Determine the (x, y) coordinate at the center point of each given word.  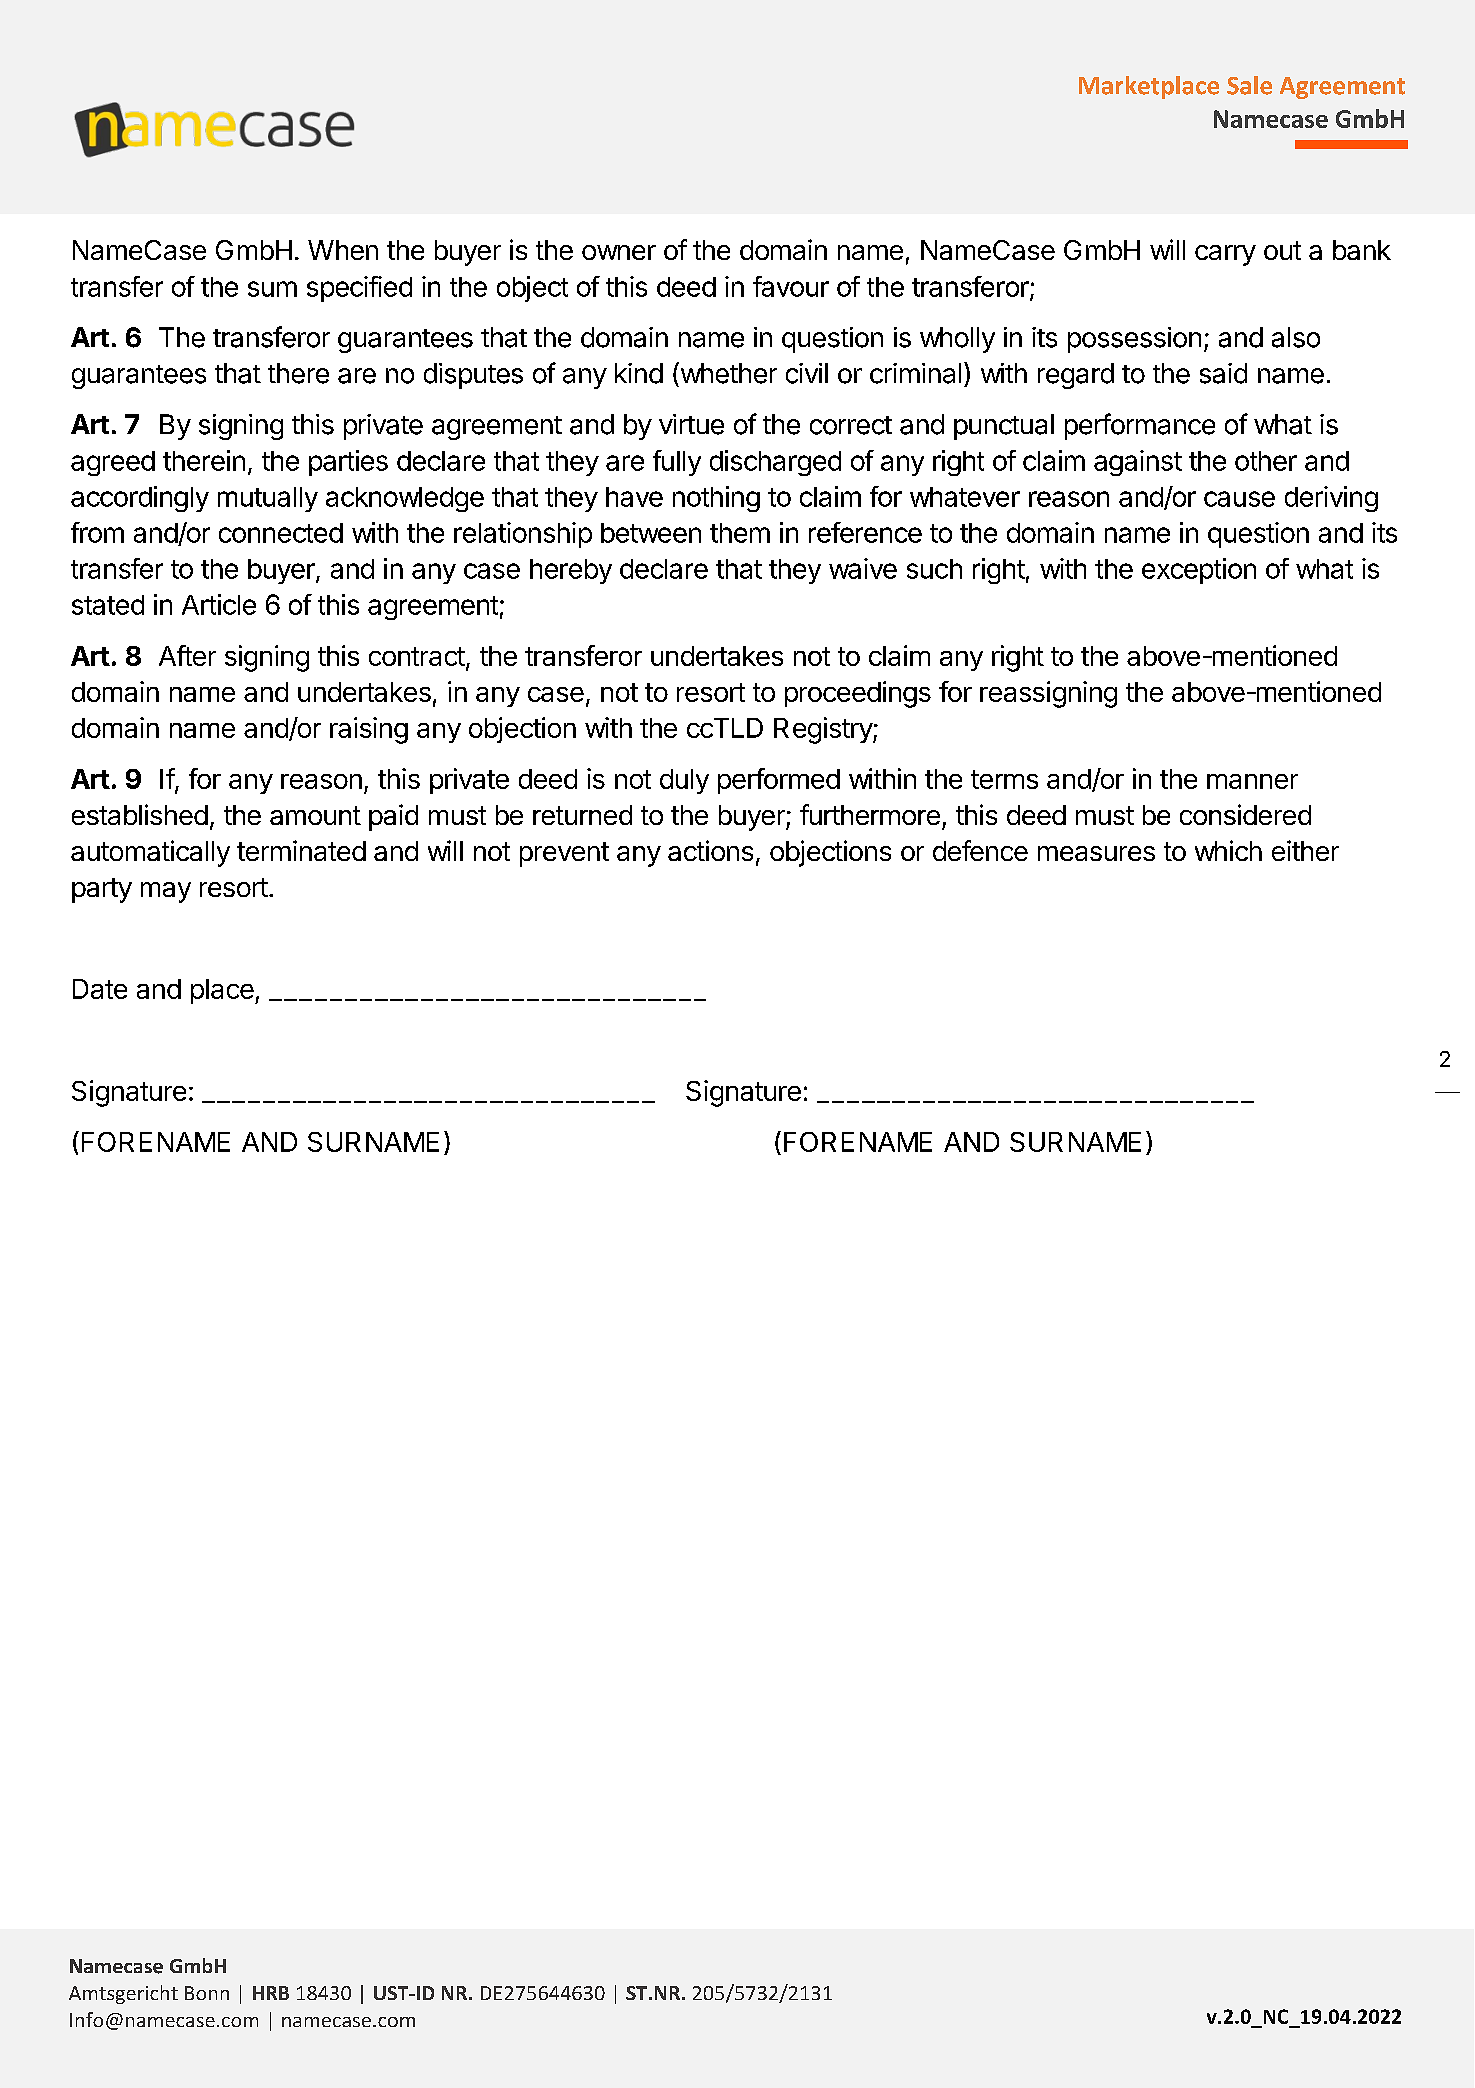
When (343, 250)
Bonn (207, 1993)
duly (684, 781)
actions (710, 850)
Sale (1249, 85)
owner (619, 252)
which (1228, 850)
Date (100, 989)
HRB (271, 1993)
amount (315, 815)
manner (1252, 781)
